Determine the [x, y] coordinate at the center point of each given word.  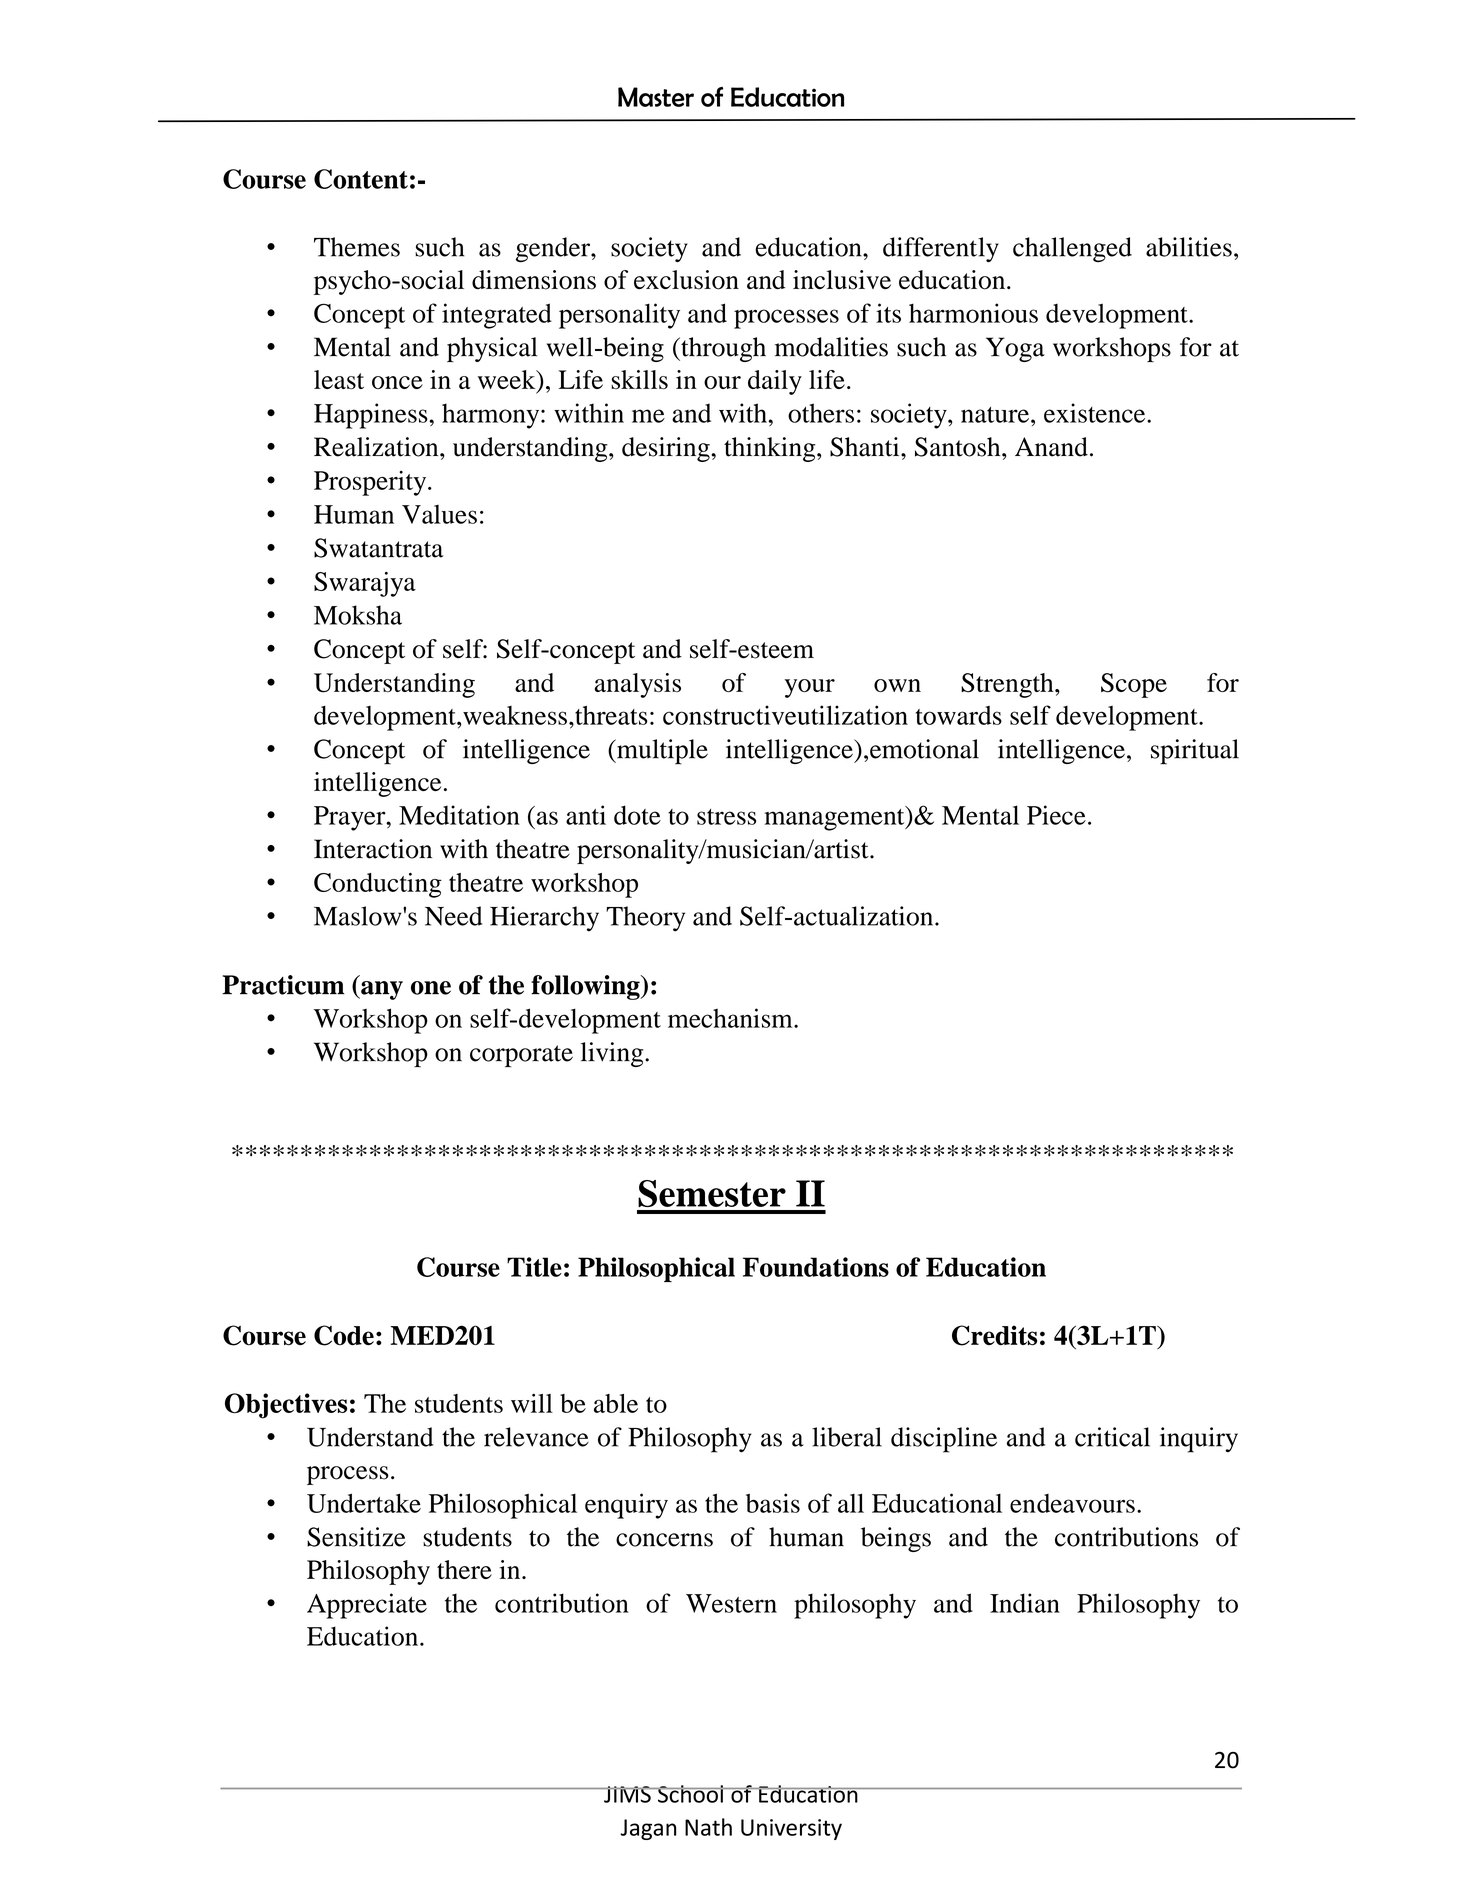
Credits [994, 1335]
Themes [357, 247]
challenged [1072, 249]
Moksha [358, 615]
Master [656, 97]
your [810, 688]
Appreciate [367, 1606]
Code [344, 1335]
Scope [1134, 685]
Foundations [816, 1267]
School [690, 1794]
